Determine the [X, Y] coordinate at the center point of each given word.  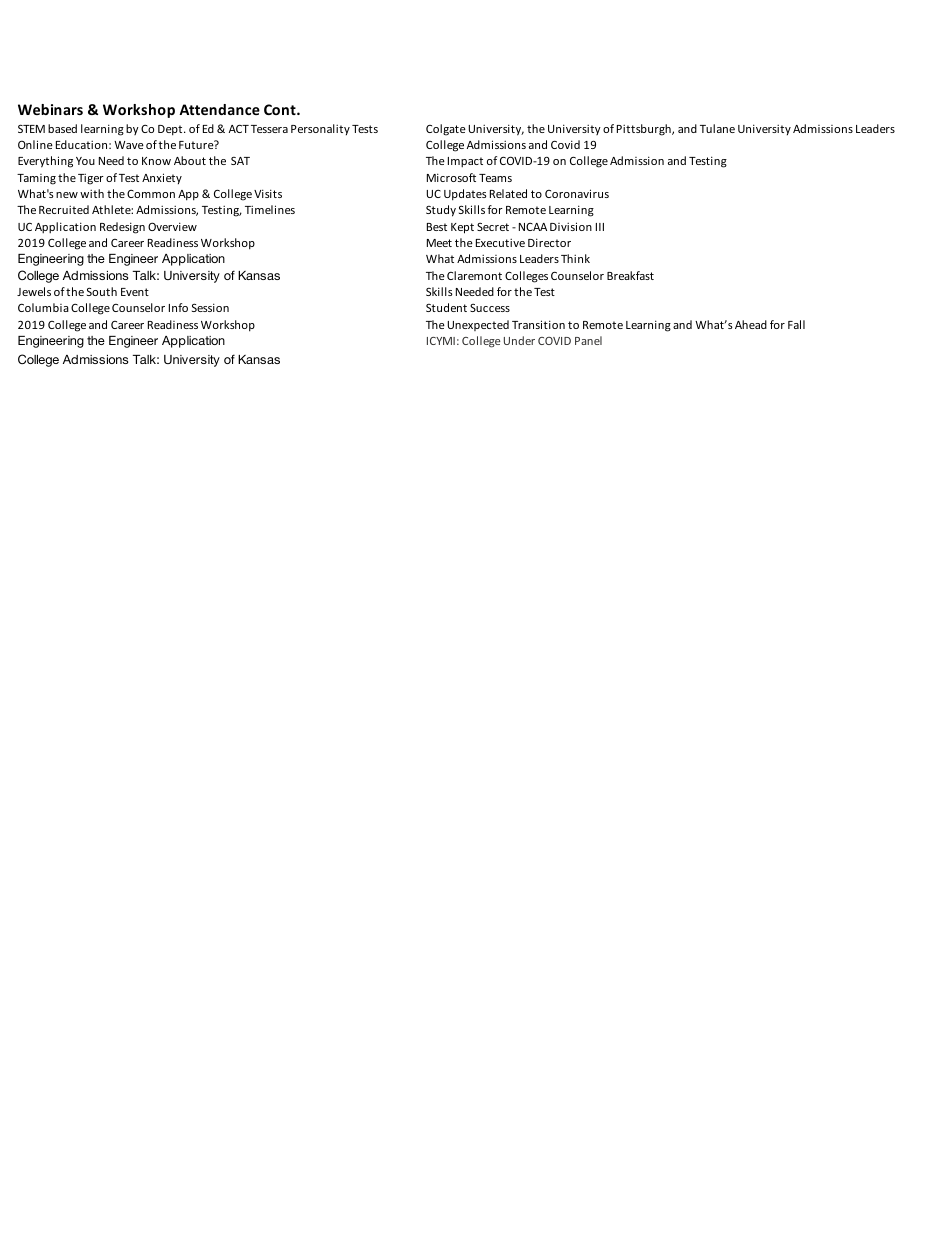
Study [441, 211]
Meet [439, 243]
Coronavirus [577, 193]
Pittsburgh [645, 130]
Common [151, 194]
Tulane [717, 128]
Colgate [446, 130]
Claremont [474, 275]
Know [156, 161]
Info [178, 307]
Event [135, 292]
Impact [465, 162]
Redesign [122, 228]
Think [575, 258]
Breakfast [630, 275]
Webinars [50, 109]
